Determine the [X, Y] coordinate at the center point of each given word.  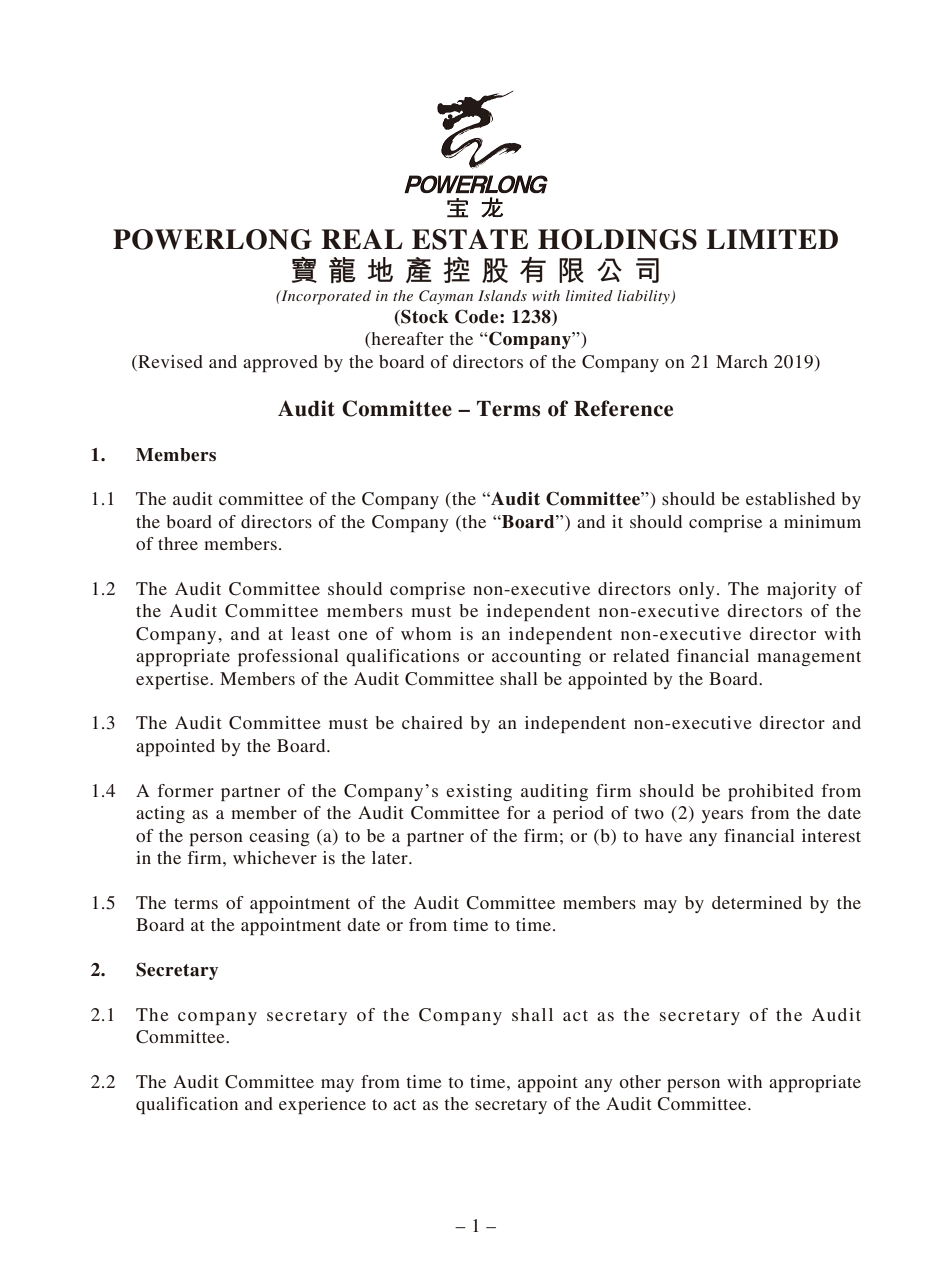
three [178, 543]
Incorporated [325, 297]
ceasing [279, 837]
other [640, 1081]
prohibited [771, 792]
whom [426, 633]
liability [644, 297]
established [790, 498]
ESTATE [470, 239]
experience [322, 1105]
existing [479, 792]
